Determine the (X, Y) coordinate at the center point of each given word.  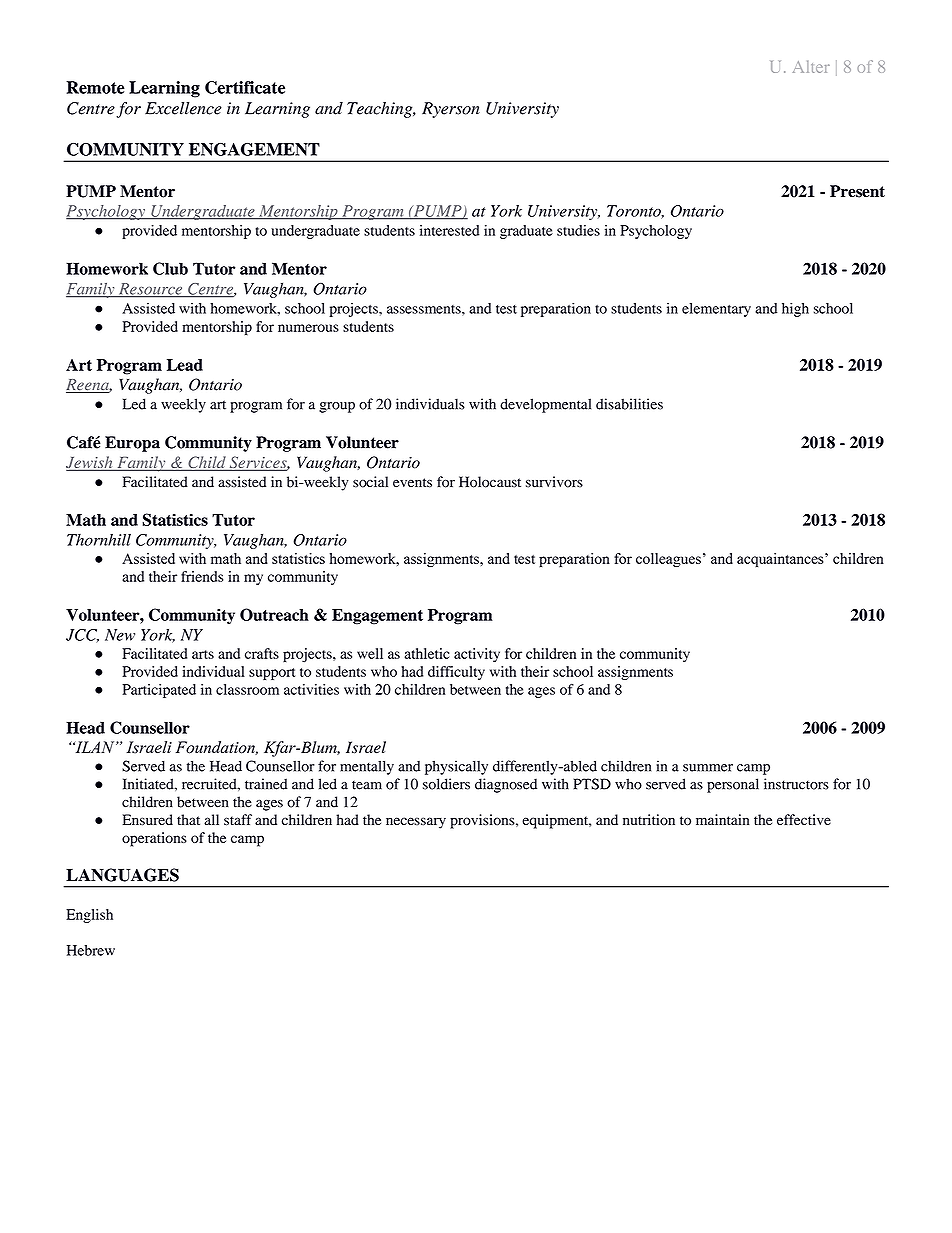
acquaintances (781, 560)
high (795, 310)
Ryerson (451, 110)
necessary (416, 823)
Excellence (183, 108)
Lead (185, 365)
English (89, 916)
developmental (545, 405)
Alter (811, 66)
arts (203, 654)
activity (477, 655)
